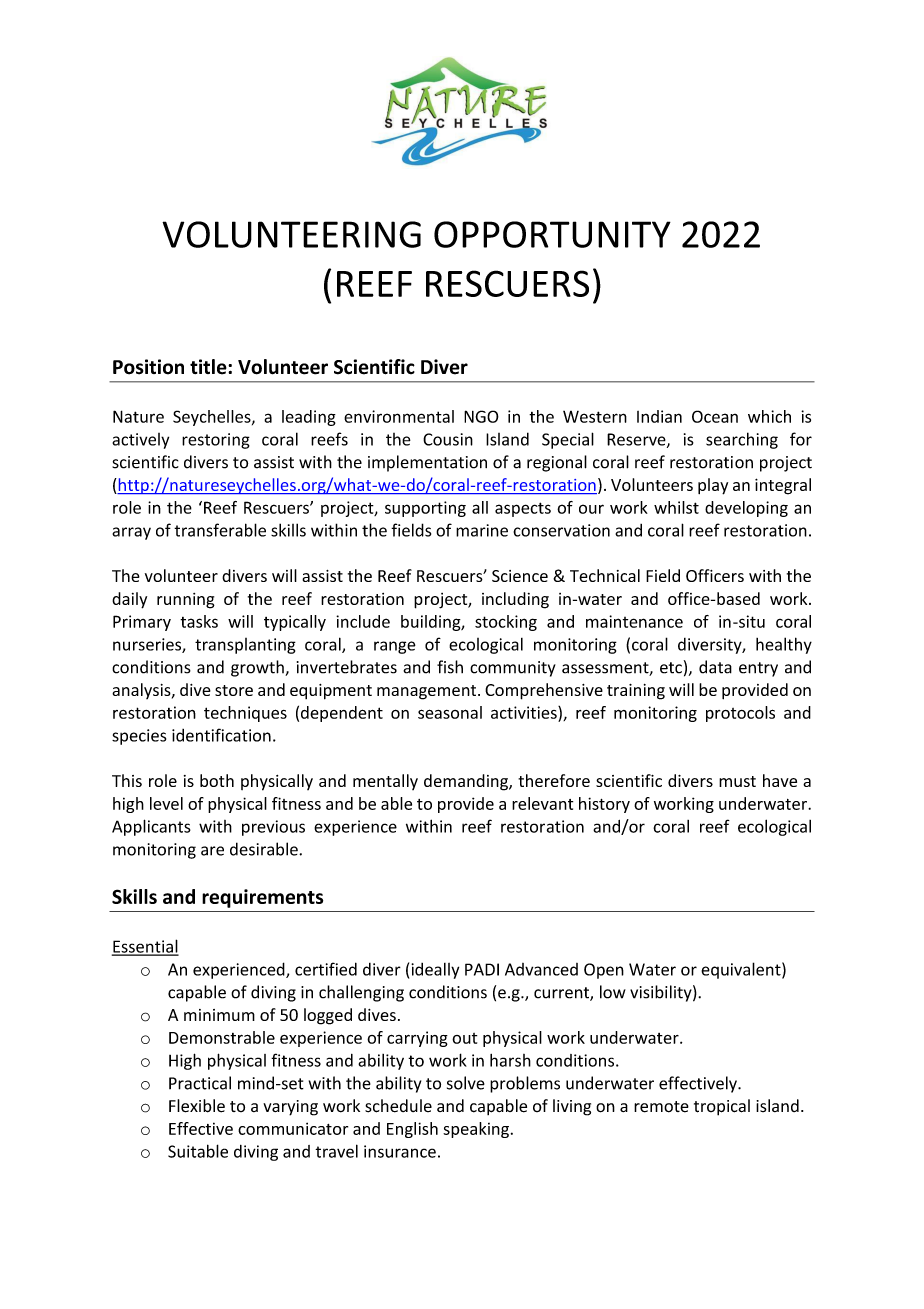 The width and height of the page is (924, 1309). What do you see at coordinates (482, 969) in the page?
I see `PADI` at bounding box center [482, 969].
